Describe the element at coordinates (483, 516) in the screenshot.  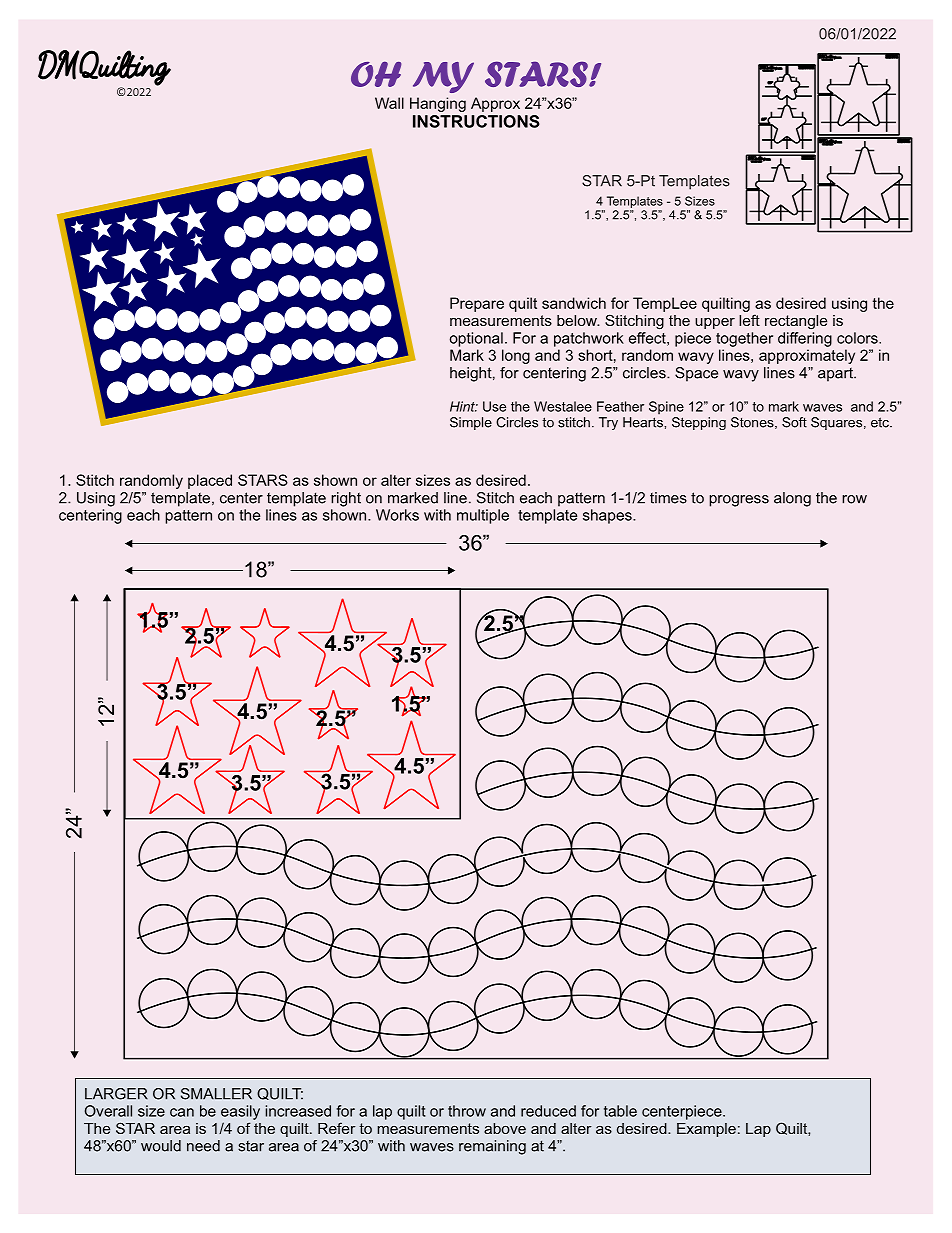
I see `multiple` at that location.
